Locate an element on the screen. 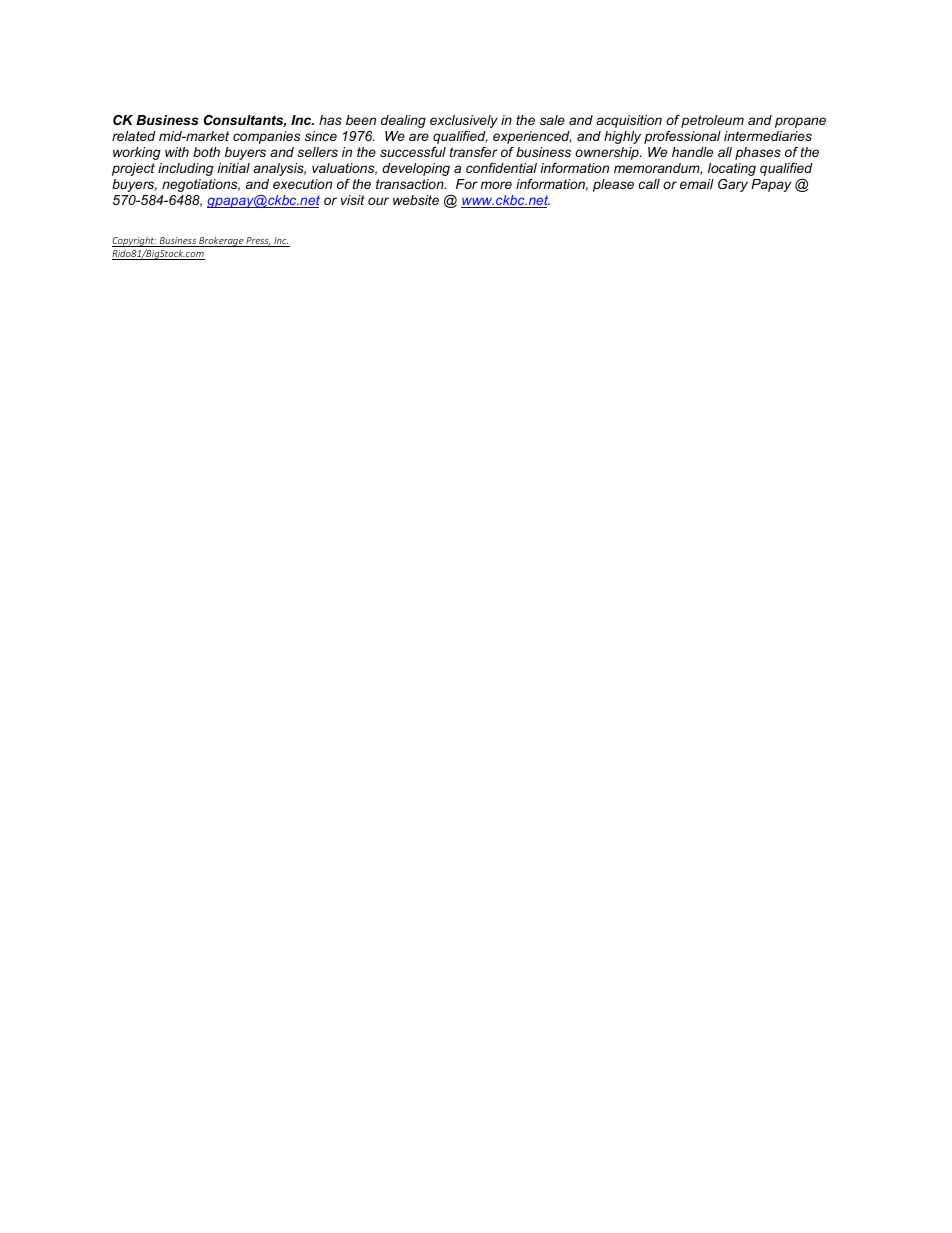 The image size is (952, 1233). handle is located at coordinates (692, 152).
